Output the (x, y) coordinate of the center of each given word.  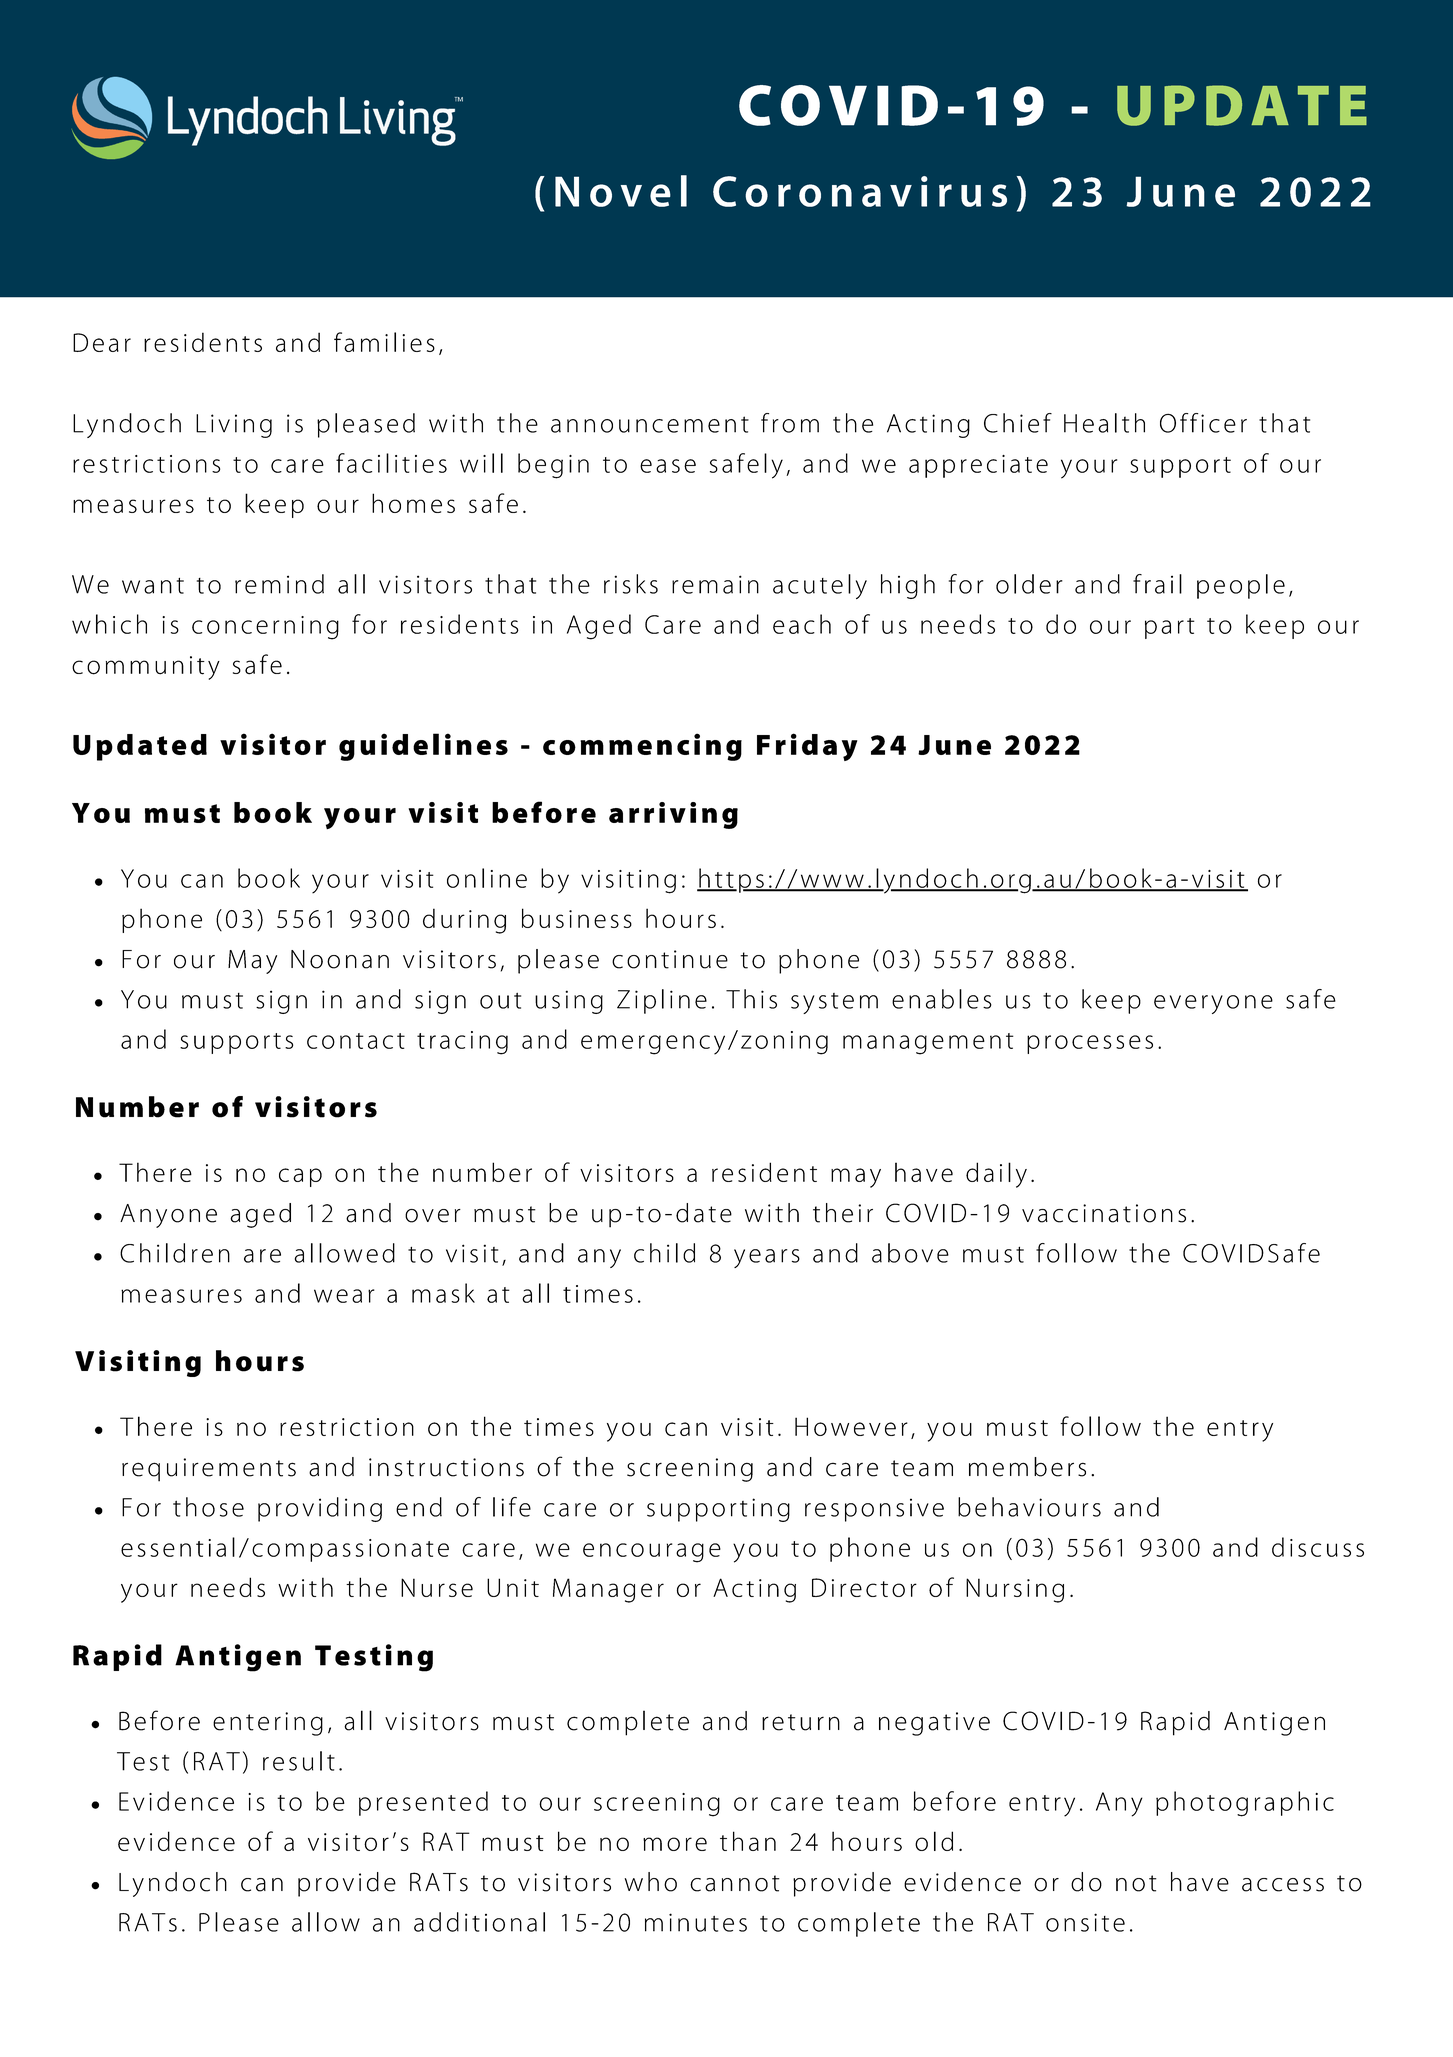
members (1027, 1467)
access (1283, 1885)
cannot (735, 1883)
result (299, 1761)
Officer (1203, 423)
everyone (1213, 1004)
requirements (209, 1470)
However (851, 1426)
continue (670, 959)
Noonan (340, 959)
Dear (102, 342)
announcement (650, 424)
